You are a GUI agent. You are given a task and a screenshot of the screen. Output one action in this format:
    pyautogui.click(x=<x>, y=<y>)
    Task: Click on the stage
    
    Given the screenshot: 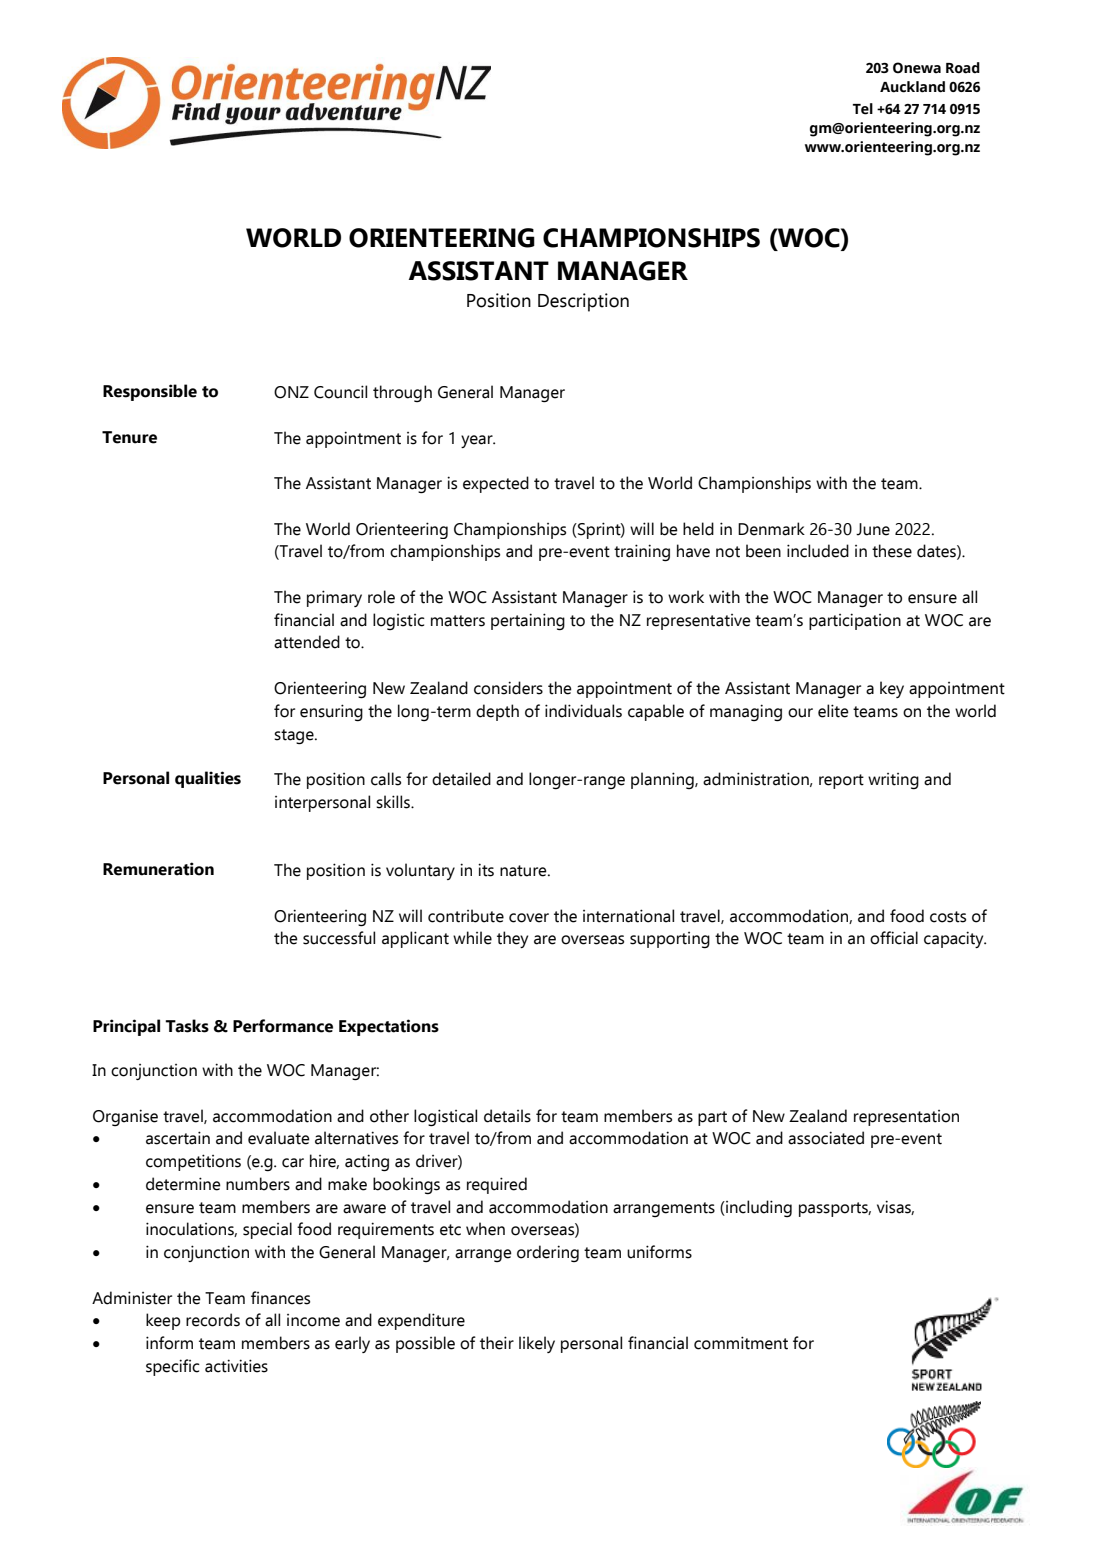 What is the action you would take?
    pyautogui.click(x=295, y=737)
